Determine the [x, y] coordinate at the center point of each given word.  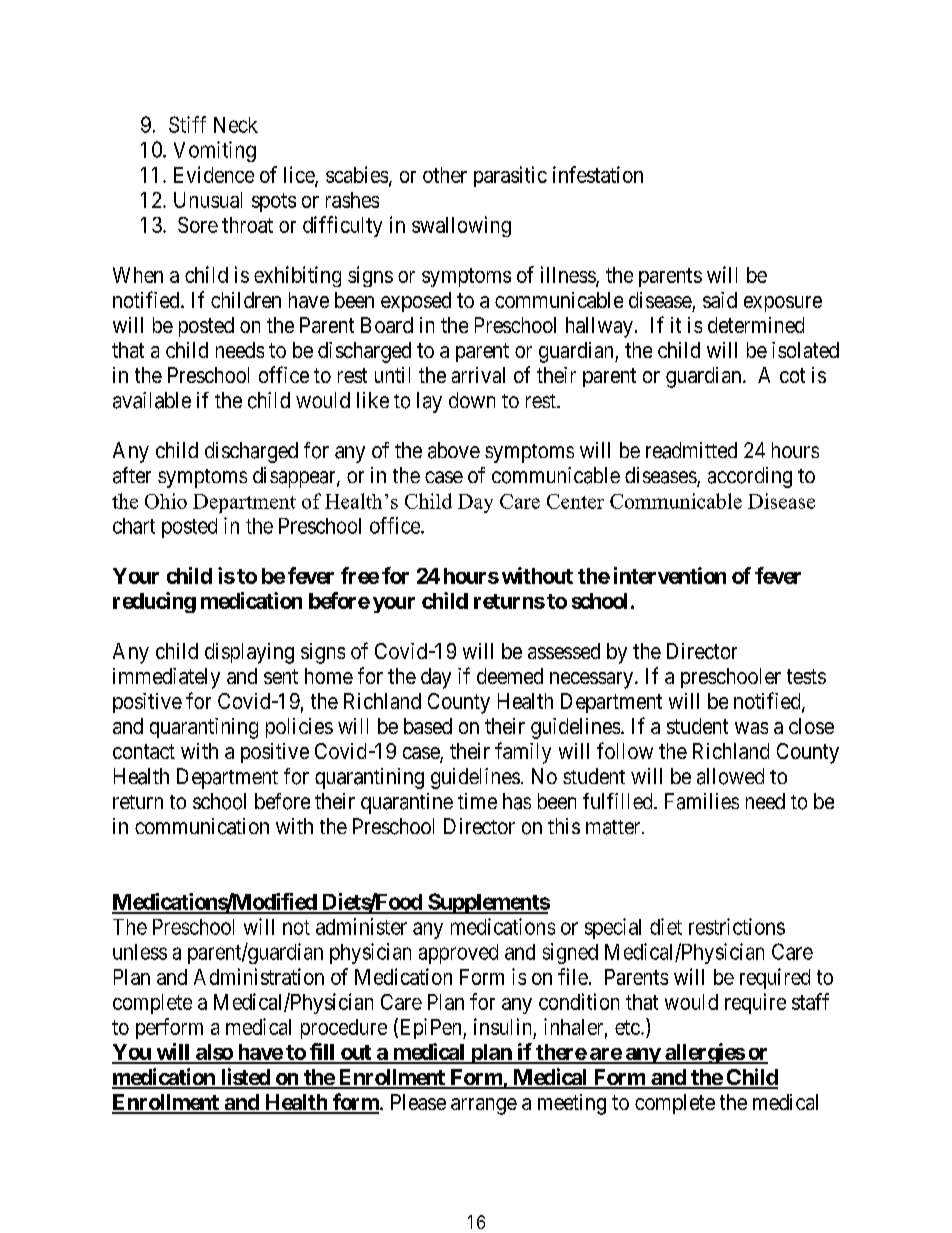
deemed [510, 676]
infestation [598, 174]
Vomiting [215, 151]
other [445, 175]
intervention [670, 575]
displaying [249, 653]
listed [245, 1078]
